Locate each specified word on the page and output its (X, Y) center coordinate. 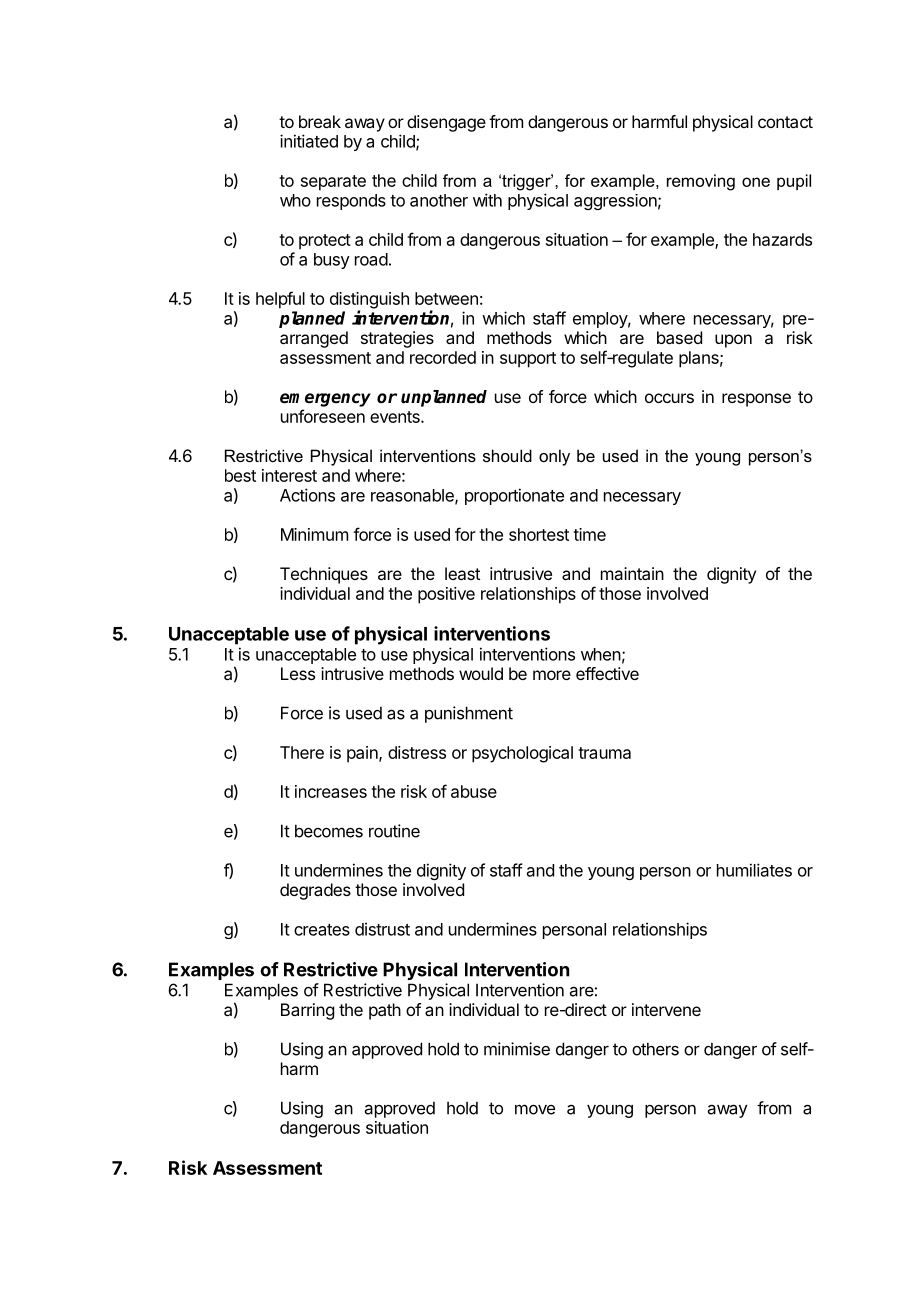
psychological (522, 754)
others (655, 1049)
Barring (307, 1011)
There (302, 752)
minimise (517, 1049)
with (487, 200)
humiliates (754, 870)
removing (701, 182)
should (507, 455)
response (756, 400)
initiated (309, 141)
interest (289, 475)
